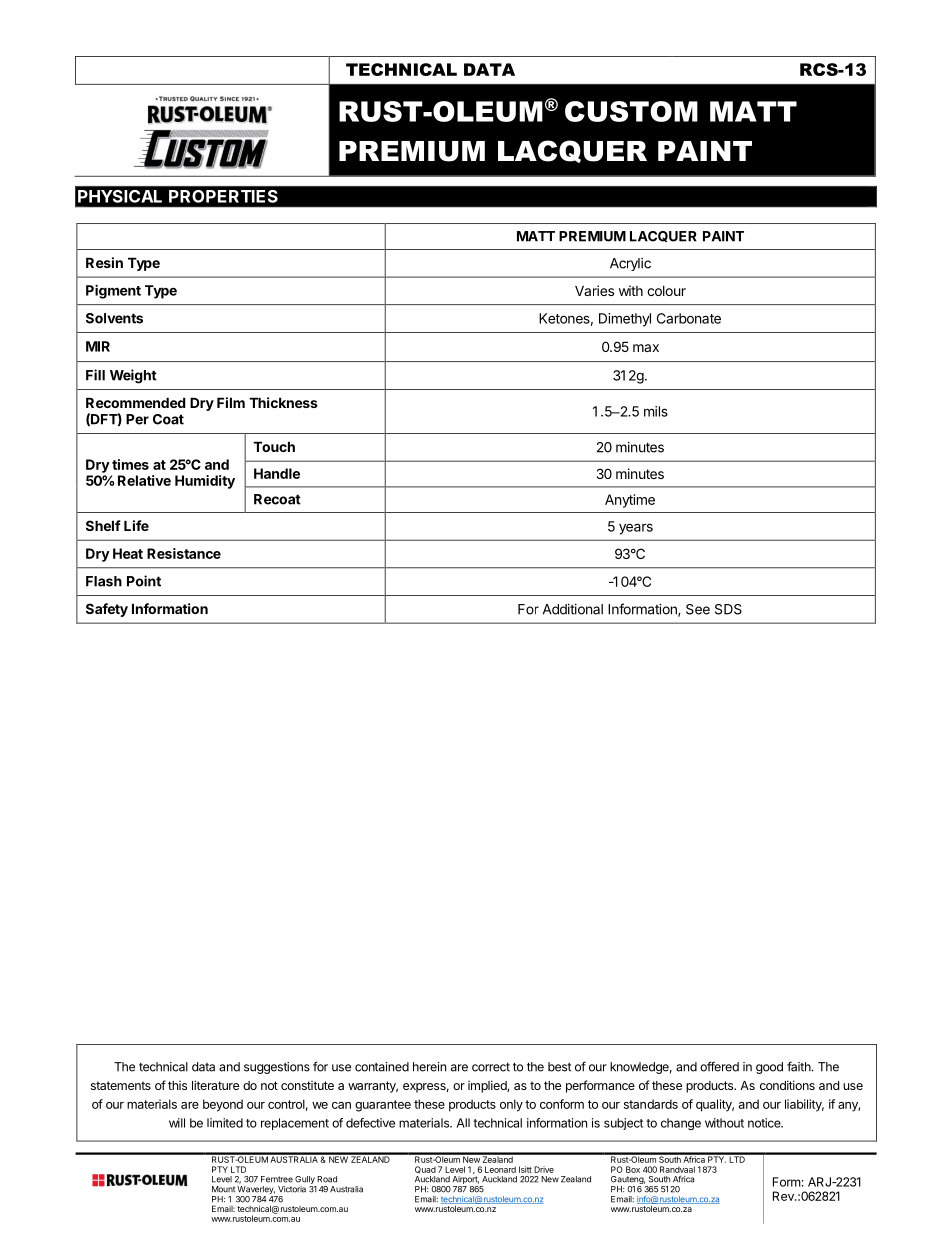  Describe the element at coordinates (177, 1123) in the screenshot. I see `will` at that location.
